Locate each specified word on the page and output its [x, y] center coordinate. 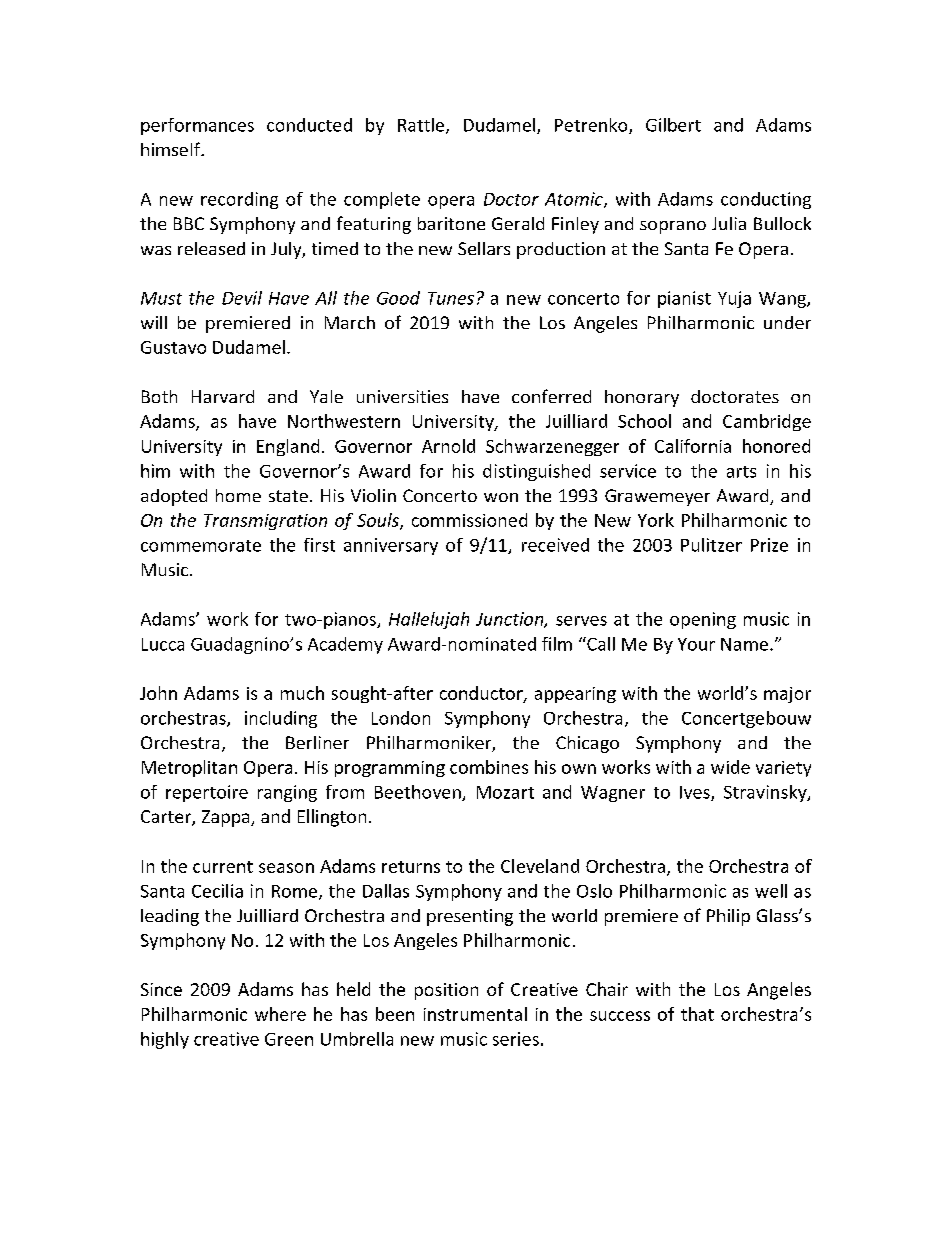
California [693, 446]
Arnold [448, 446]
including [281, 719]
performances [197, 126]
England [288, 447]
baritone [451, 223]
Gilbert [673, 125]
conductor [482, 694]
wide [730, 767]
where [280, 1014]
